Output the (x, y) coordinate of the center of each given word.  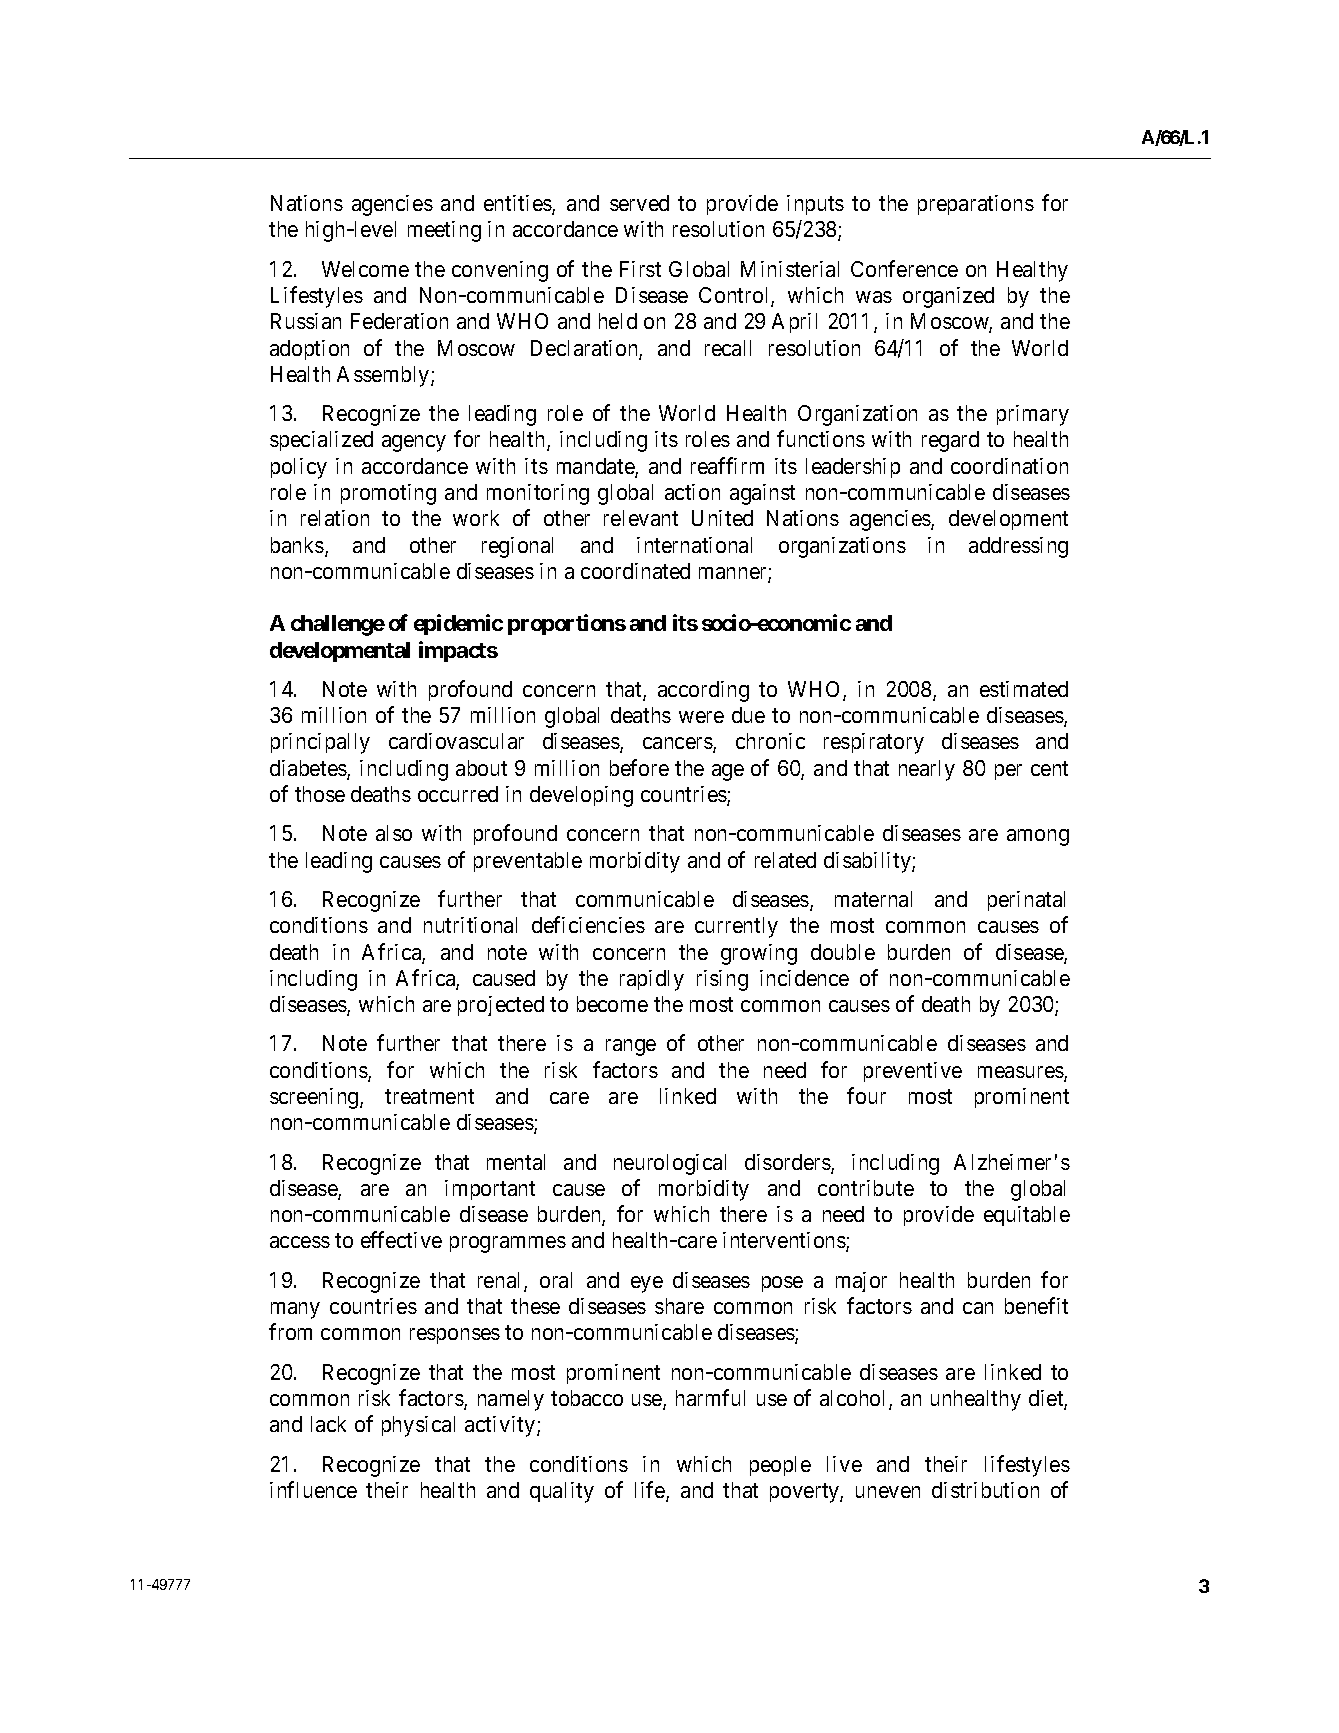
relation (335, 518)
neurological (670, 1164)
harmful (710, 1397)
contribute (866, 1188)
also (394, 833)
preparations (976, 205)
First (640, 269)
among (1038, 837)
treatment (429, 1096)
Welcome (365, 269)
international (694, 545)
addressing (1018, 547)
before (639, 767)
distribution (985, 1490)
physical (418, 1426)
